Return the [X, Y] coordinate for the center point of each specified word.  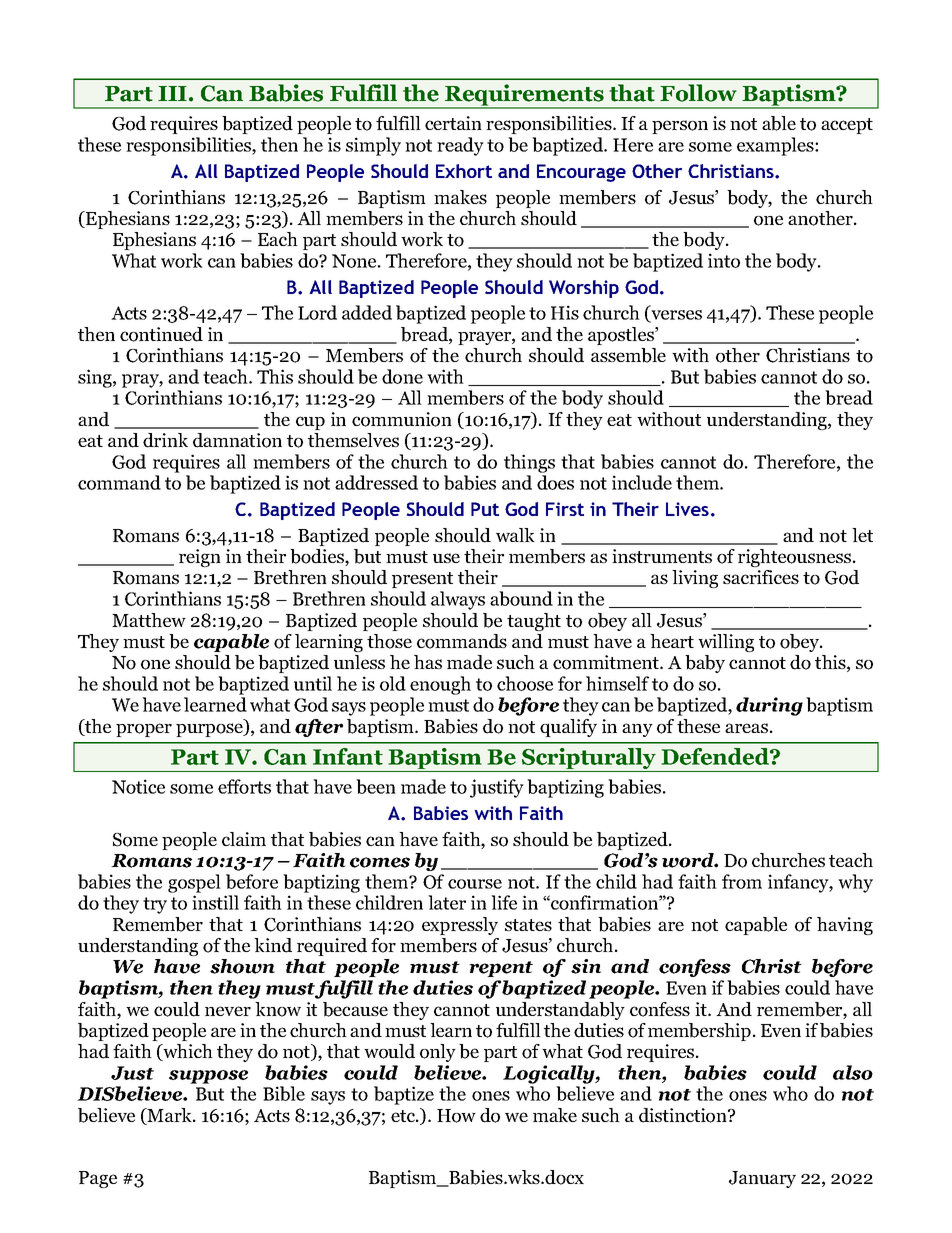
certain [453, 123]
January [762, 1179]
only [438, 1053]
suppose [208, 1077]
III [172, 93]
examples [776, 146]
